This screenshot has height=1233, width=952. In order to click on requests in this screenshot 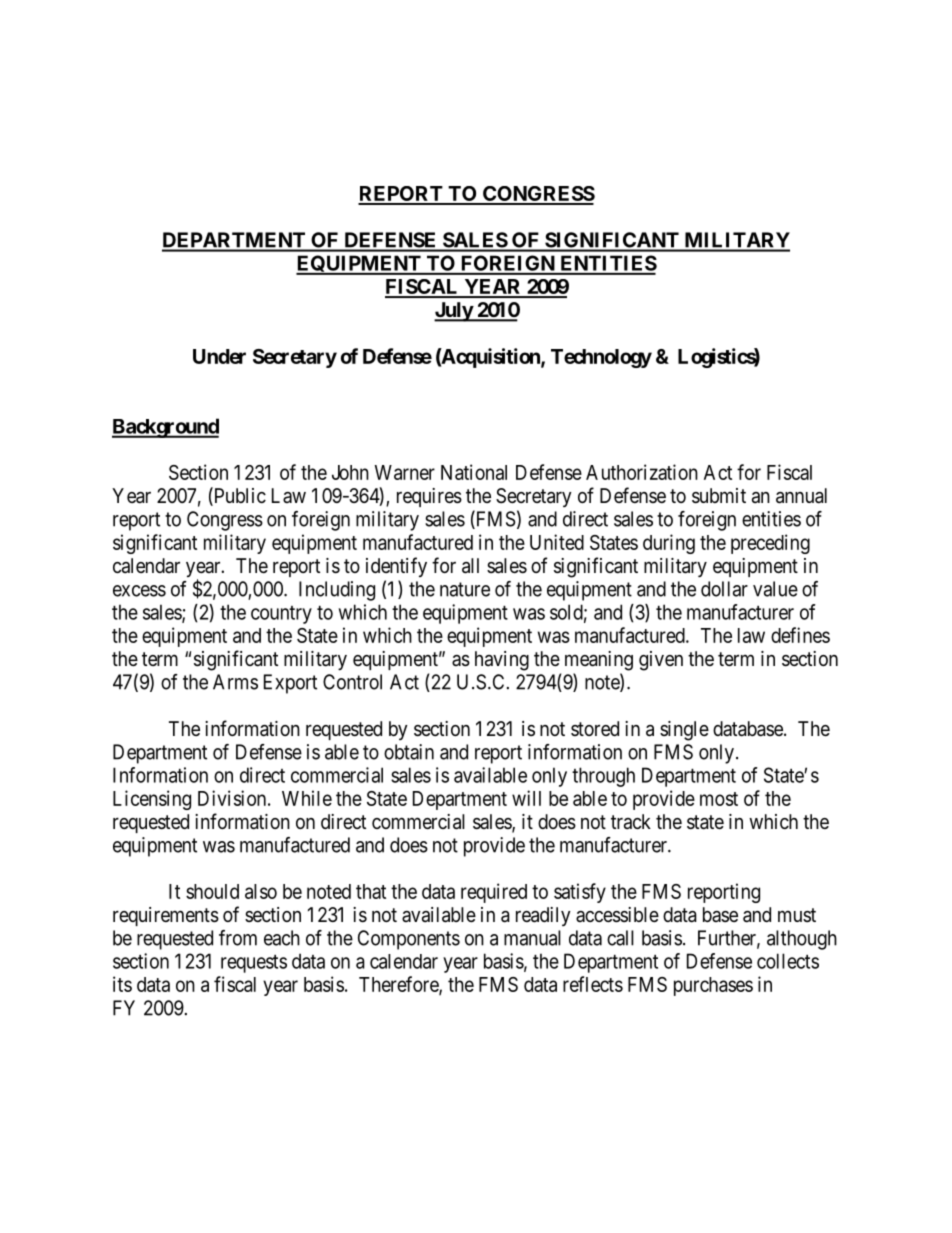, I will do `click(254, 964)`.
